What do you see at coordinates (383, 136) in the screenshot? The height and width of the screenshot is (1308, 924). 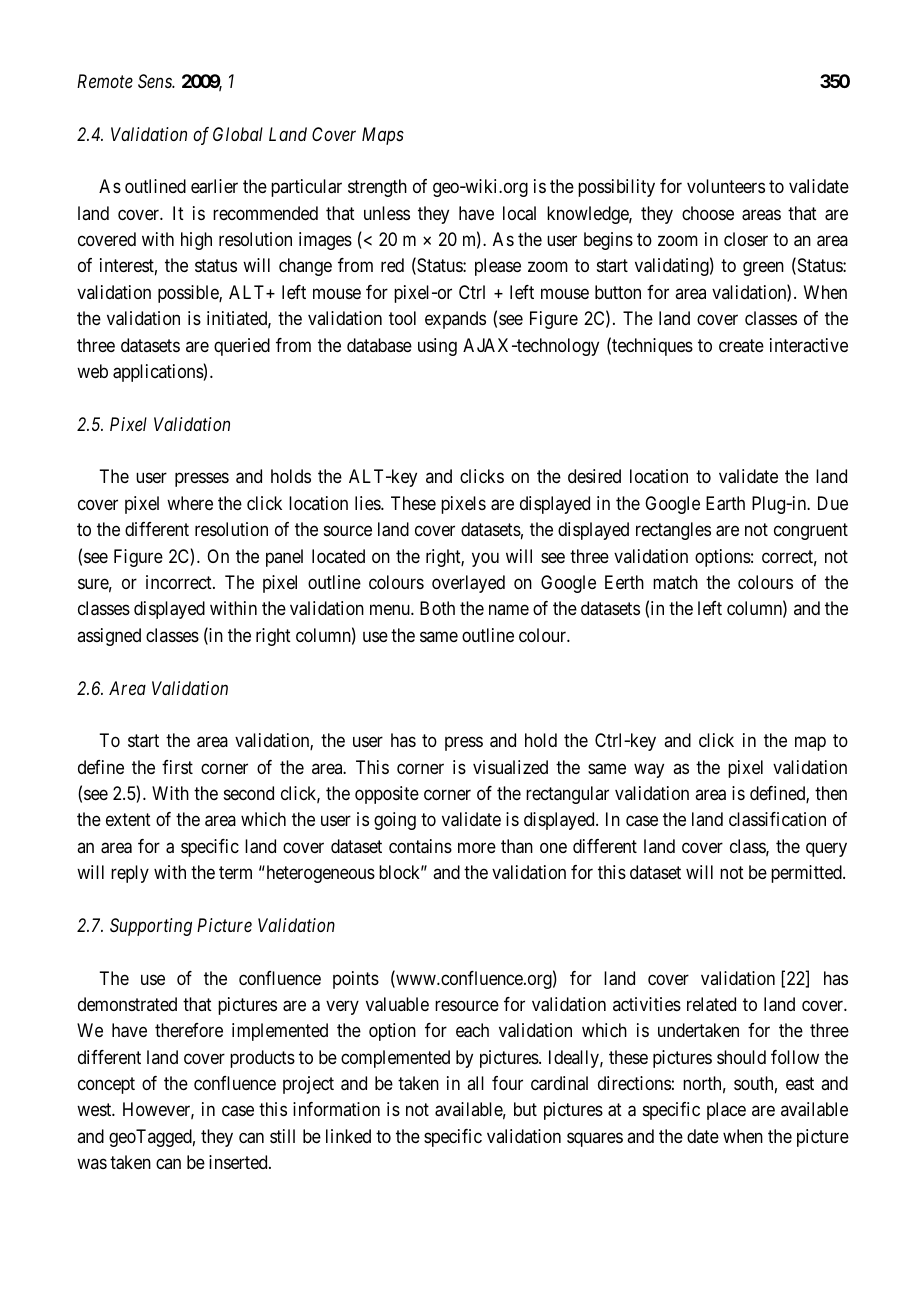 I see `Maps` at bounding box center [383, 136].
